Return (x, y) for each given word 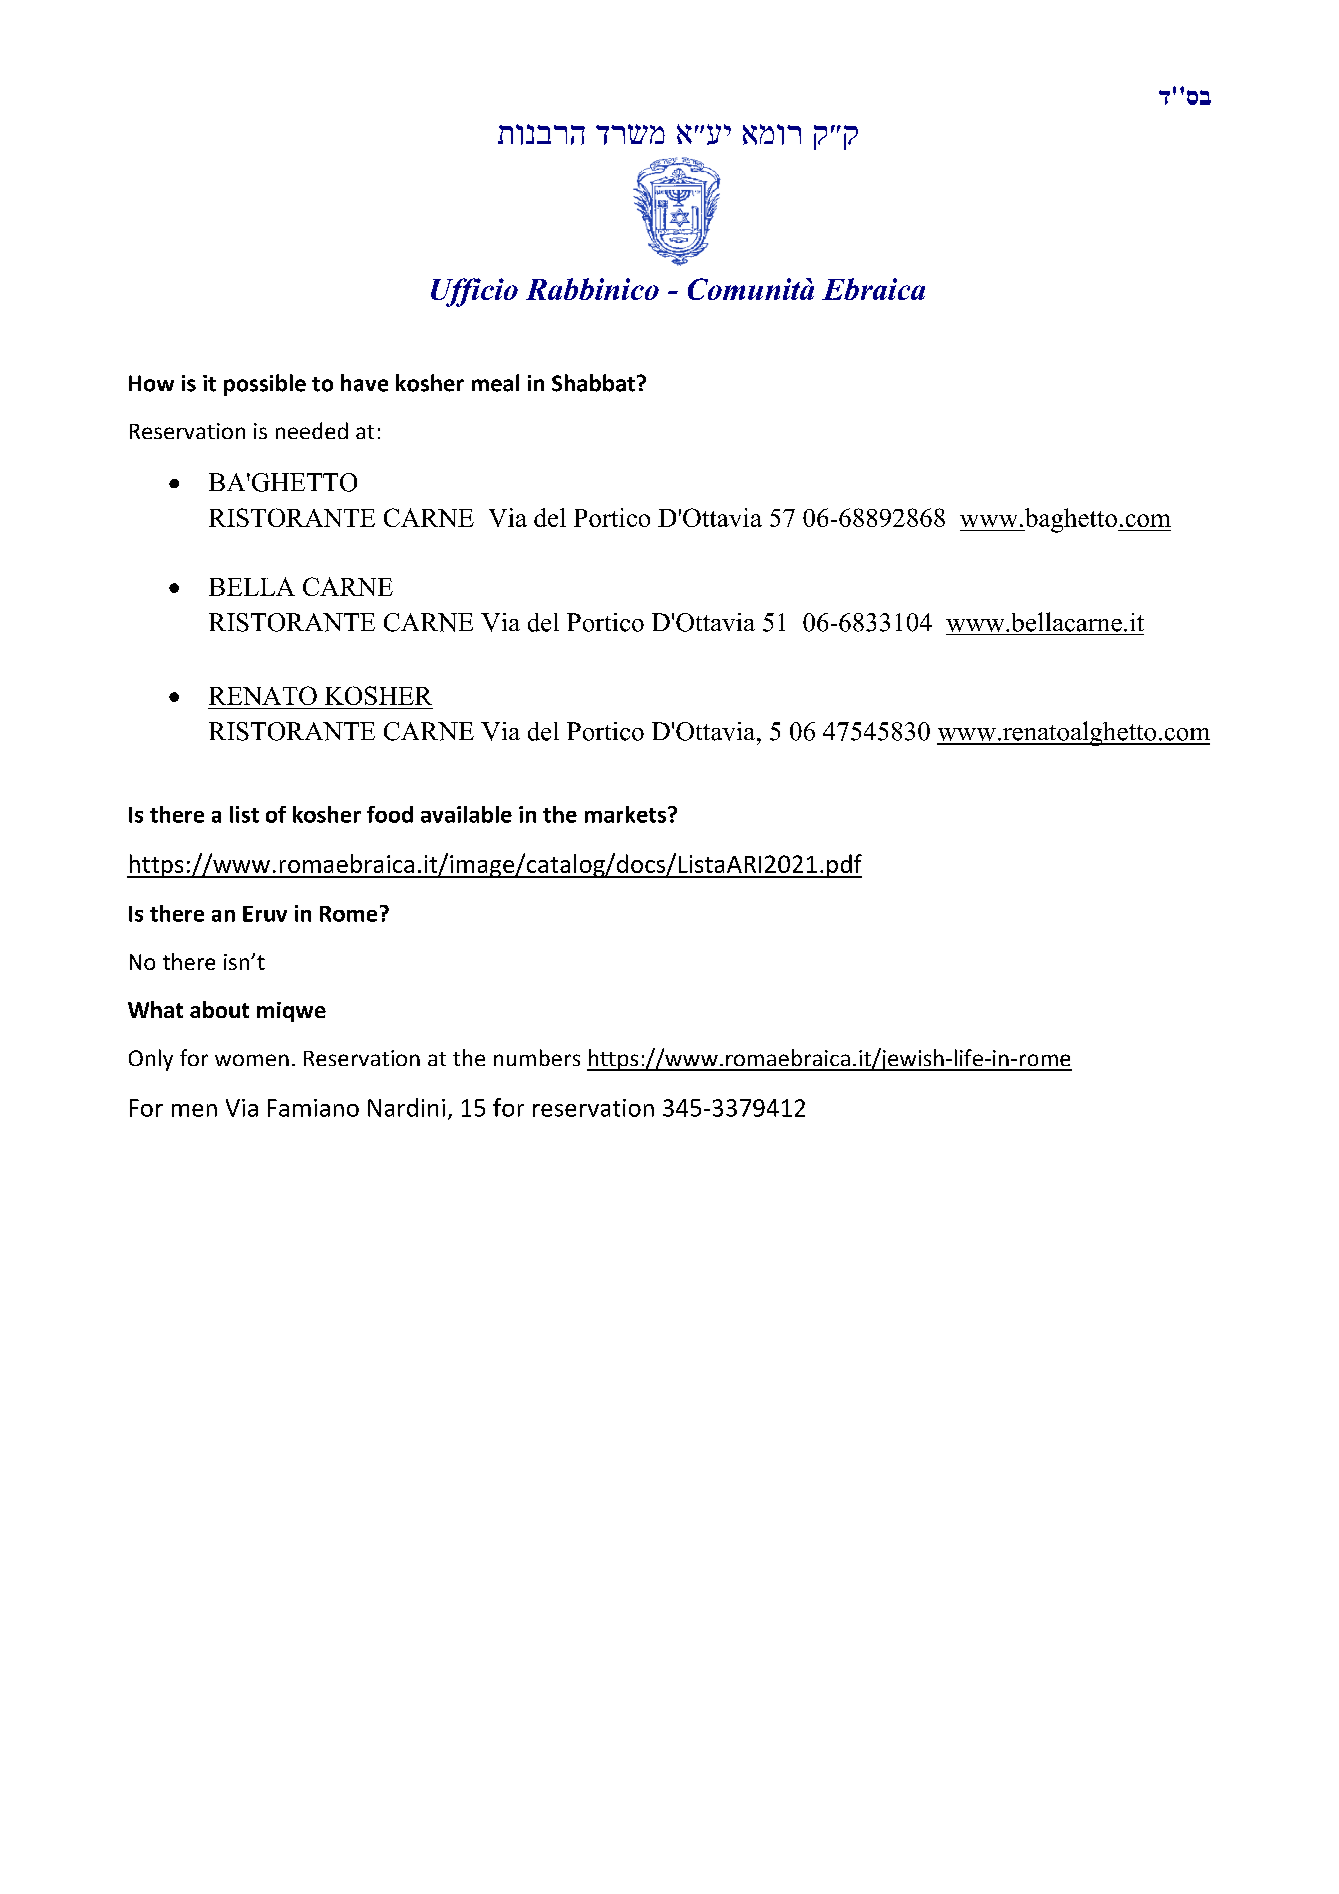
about (219, 1009)
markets (627, 814)
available (466, 814)
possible (265, 385)
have (364, 383)
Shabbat (593, 383)
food (390, 814)
